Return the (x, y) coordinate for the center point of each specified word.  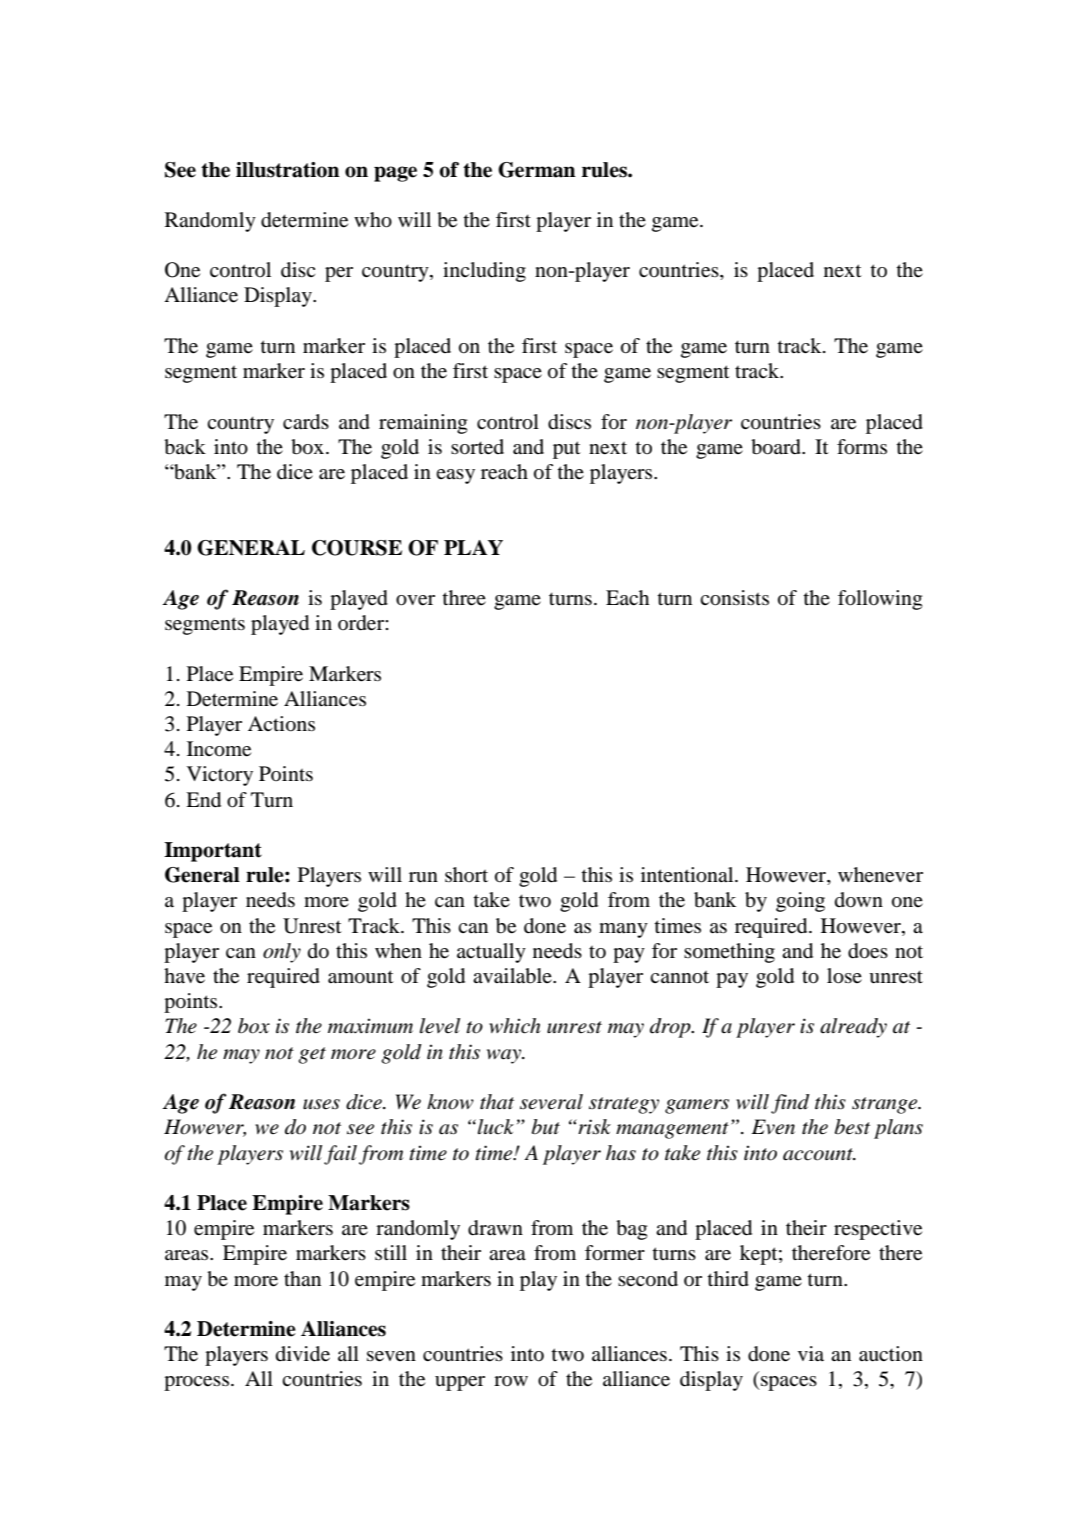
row (511, 1381)
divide (303, 1354)
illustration (288, 170)
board (777, 447)
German (537, 170)
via (811, 1353)
